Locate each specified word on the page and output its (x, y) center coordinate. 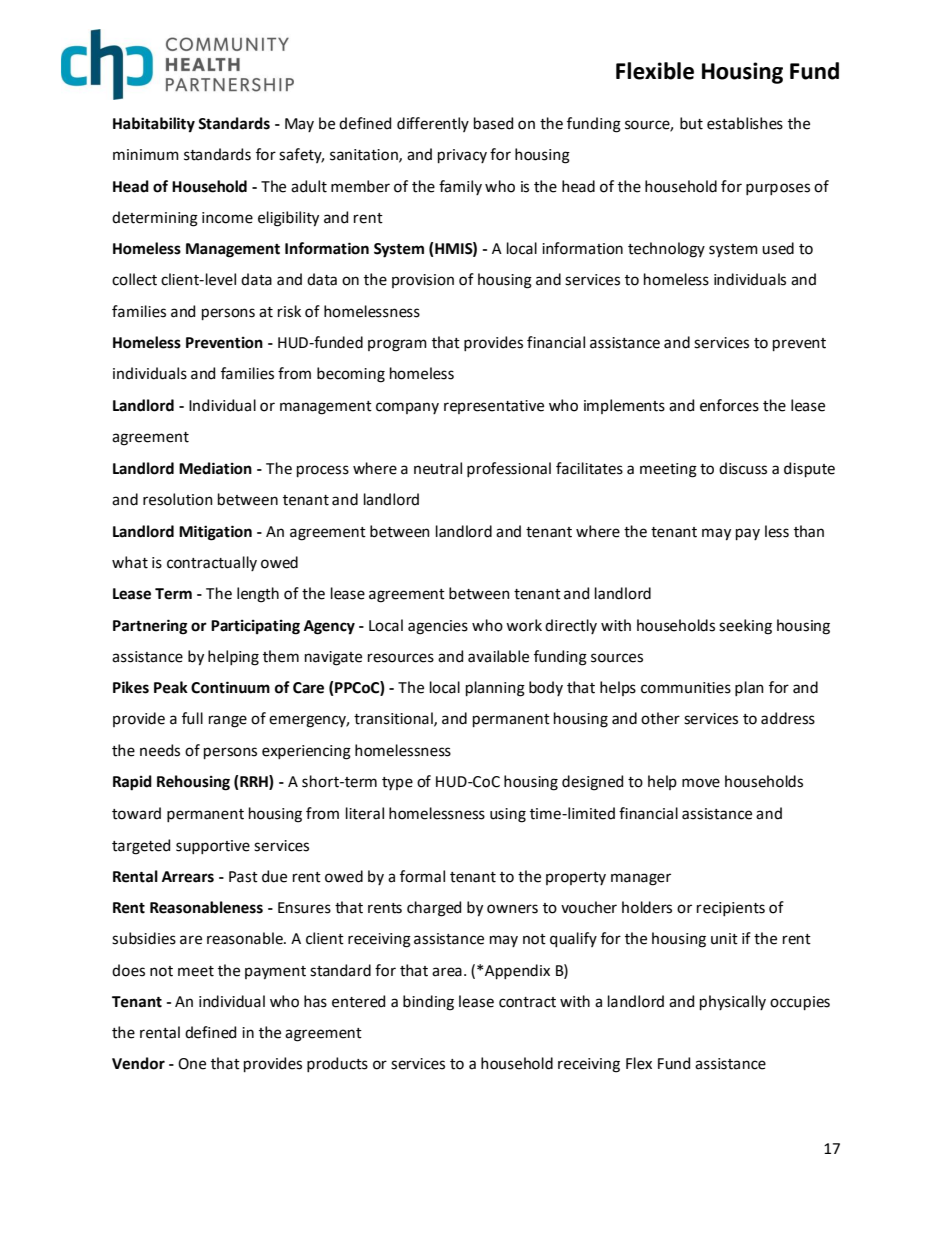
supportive (213, 847)
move (701, 783)
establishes (745, 123)
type (397, 783)
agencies (438, 627)
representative (494, 407)
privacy (462, 156)
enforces (729, 405)
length (258, 595)
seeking (745, 627)
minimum (146, 155)
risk (289, 311)
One (192, 1064)
